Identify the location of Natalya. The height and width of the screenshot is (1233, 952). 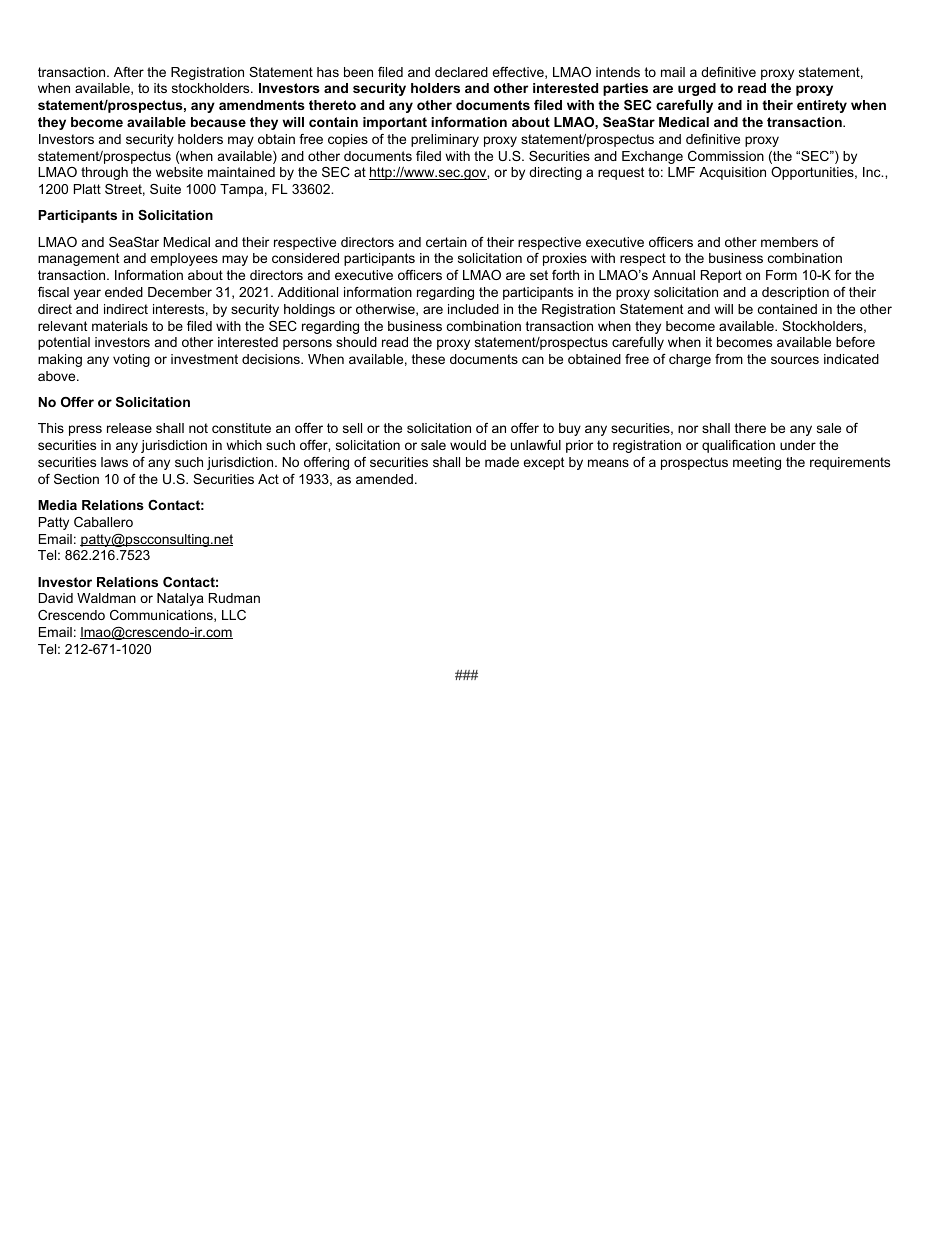
(180, 599).
